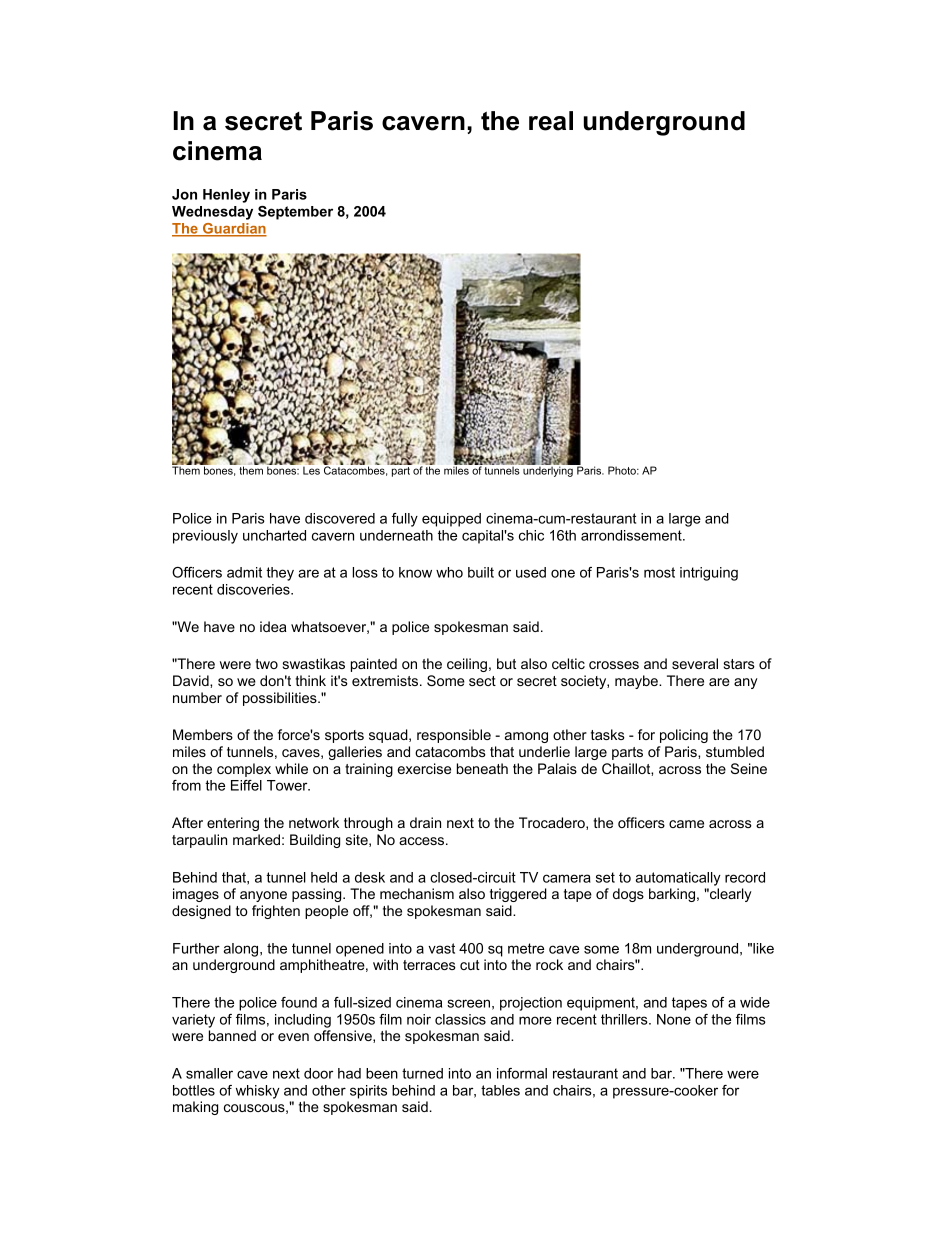 Image resolution: width=952 pixels, height=1233 pixels. What do you see at coordinates (295, 213) in the screenshot?
I see `September` at bounding box center [295, 213].
